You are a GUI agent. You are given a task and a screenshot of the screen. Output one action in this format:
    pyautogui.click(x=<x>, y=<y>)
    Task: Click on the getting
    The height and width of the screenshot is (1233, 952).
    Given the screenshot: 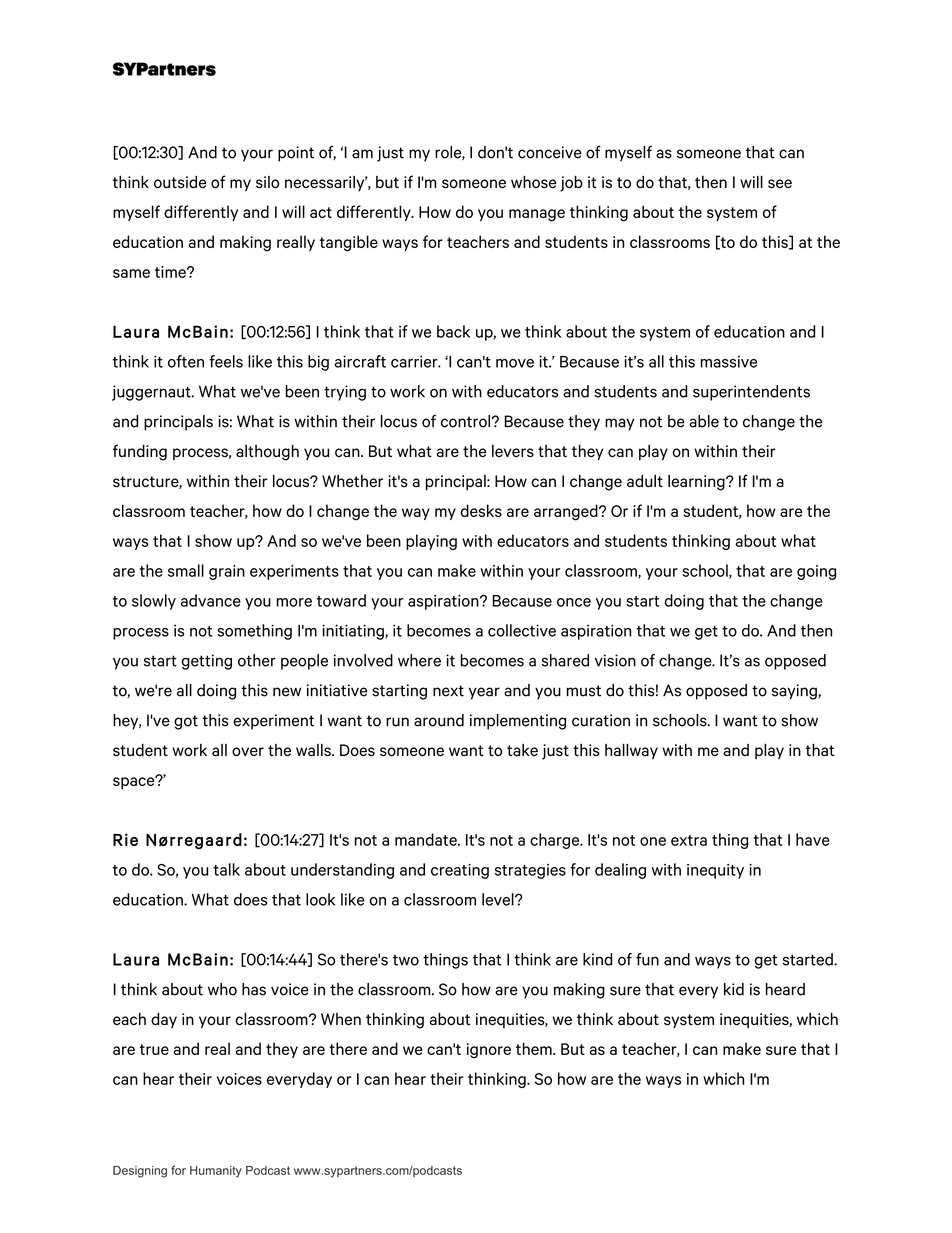 What is the action you would take?
    pyautogui.click(x=207, y=662)
